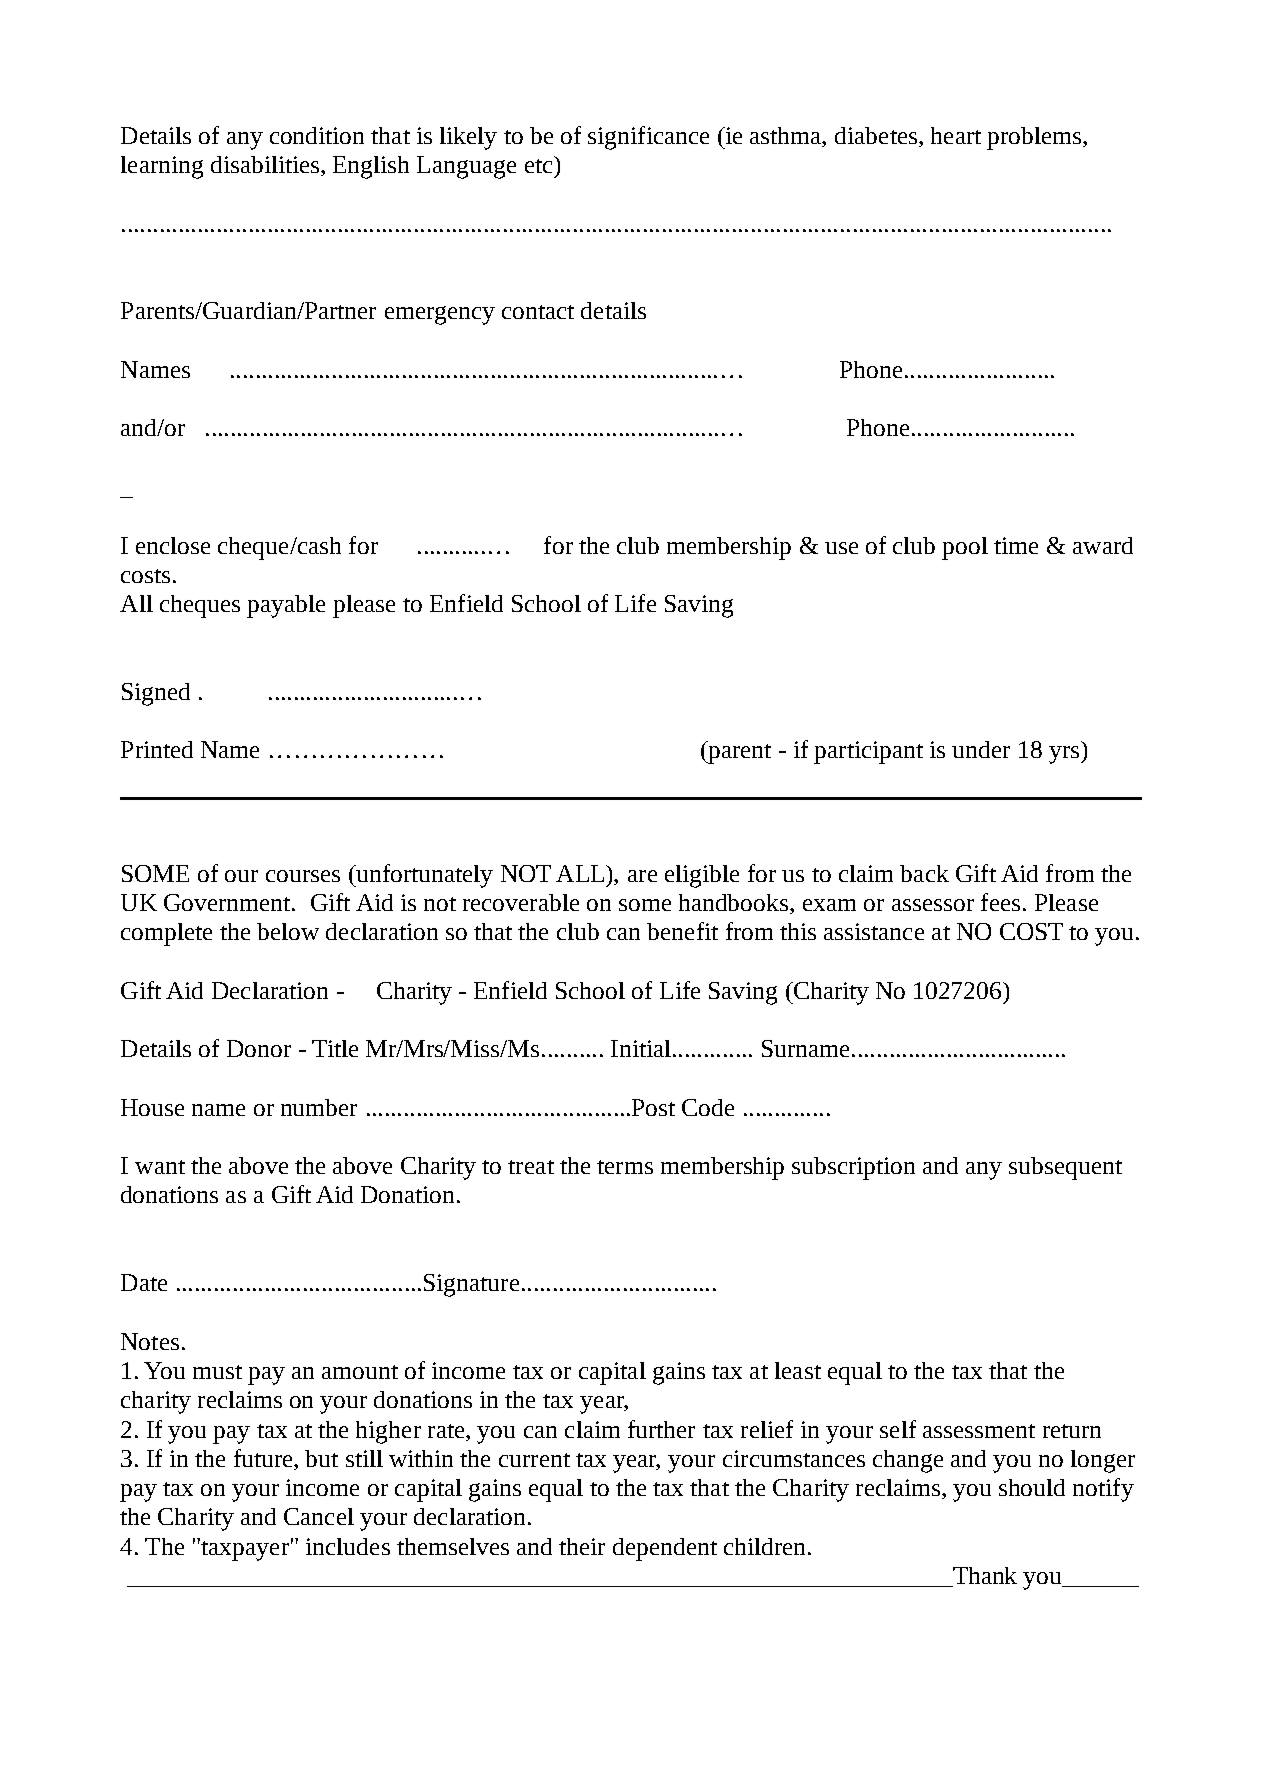  Describe the element at coordinates (288, 931) in the image. I see `below` at that location.
